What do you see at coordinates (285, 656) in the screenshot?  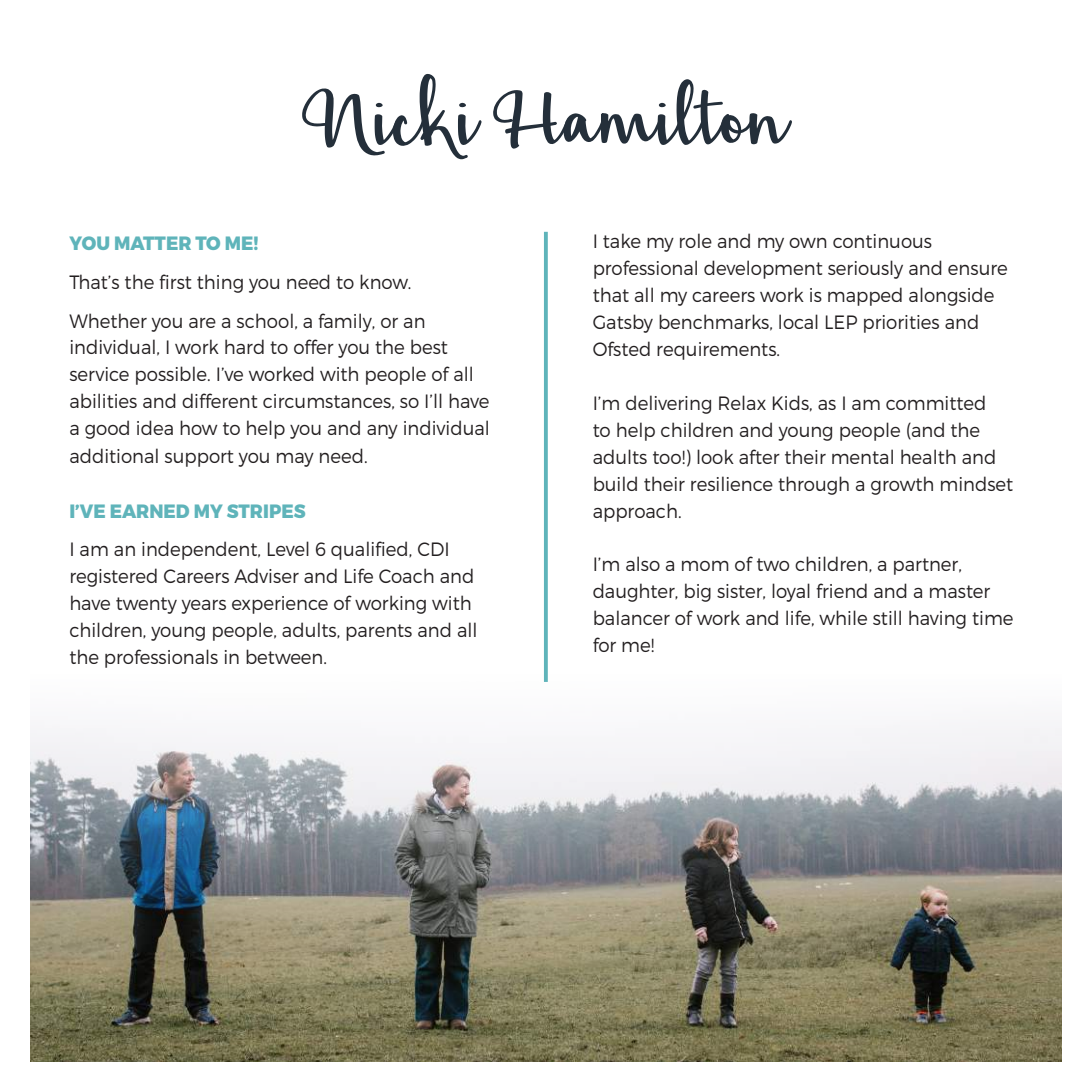 I see `between` at bounding box center [285, 656].
